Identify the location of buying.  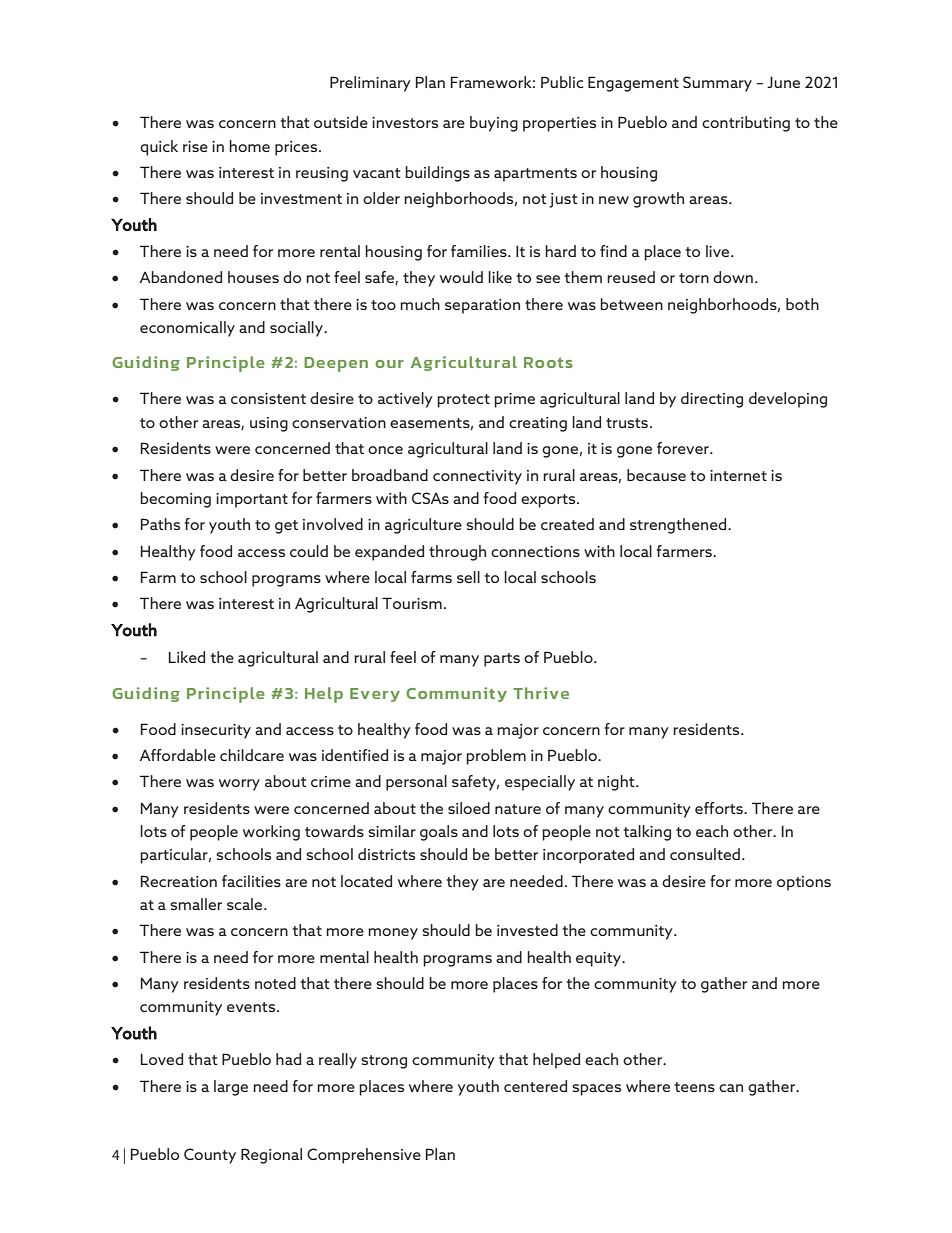
(494, 124).
